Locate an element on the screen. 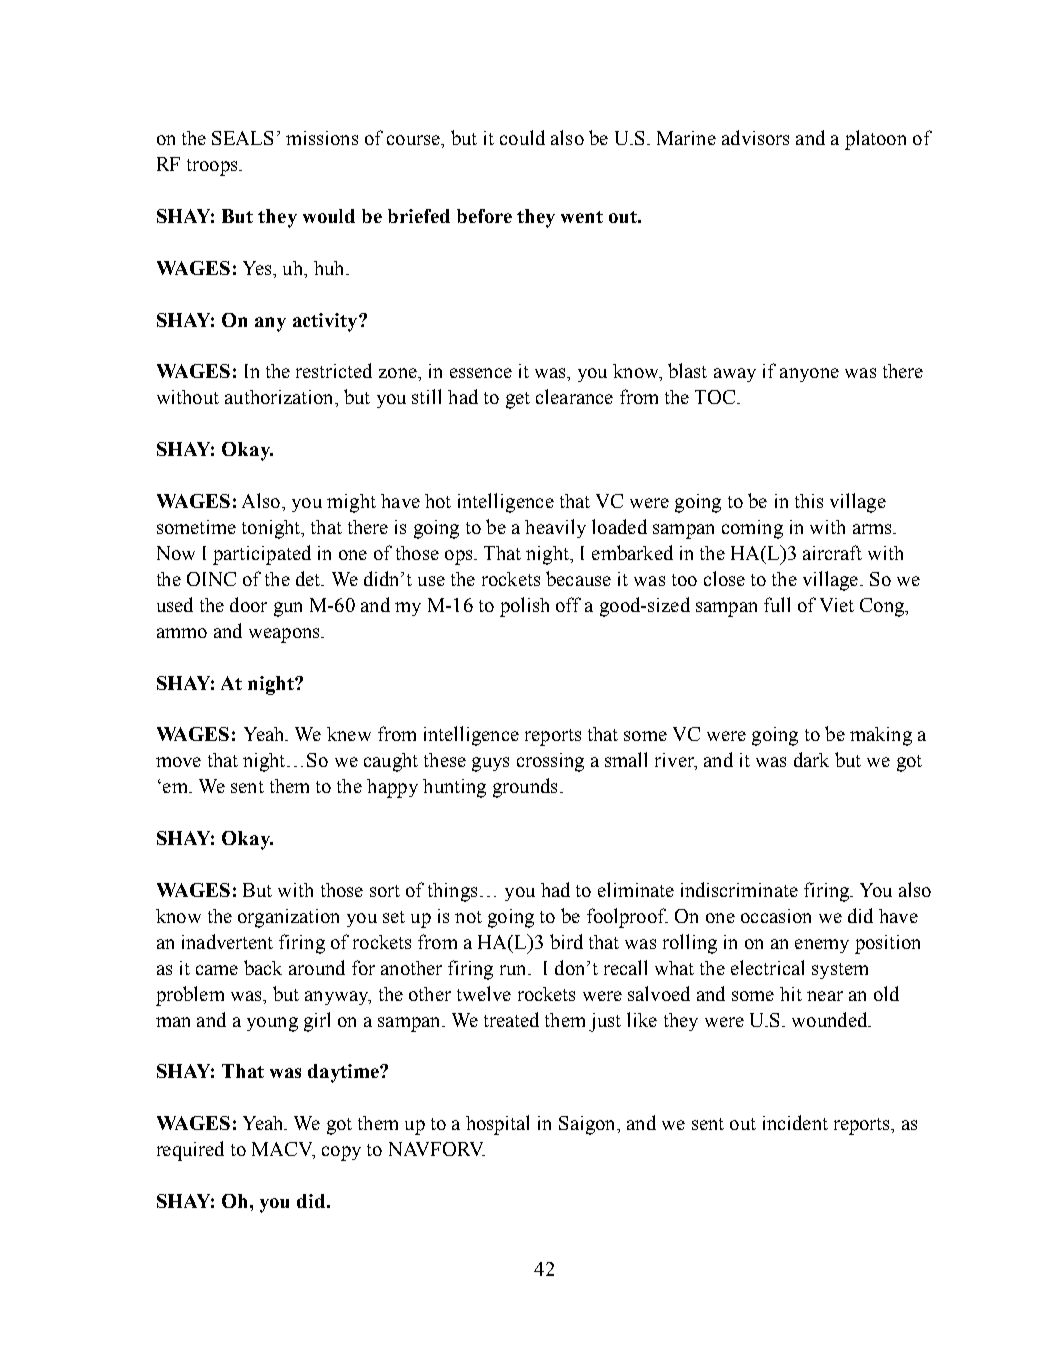 Image resolution: width=1058 pixels, height=1369 pixels. might is located at coordinates (351, 503).
